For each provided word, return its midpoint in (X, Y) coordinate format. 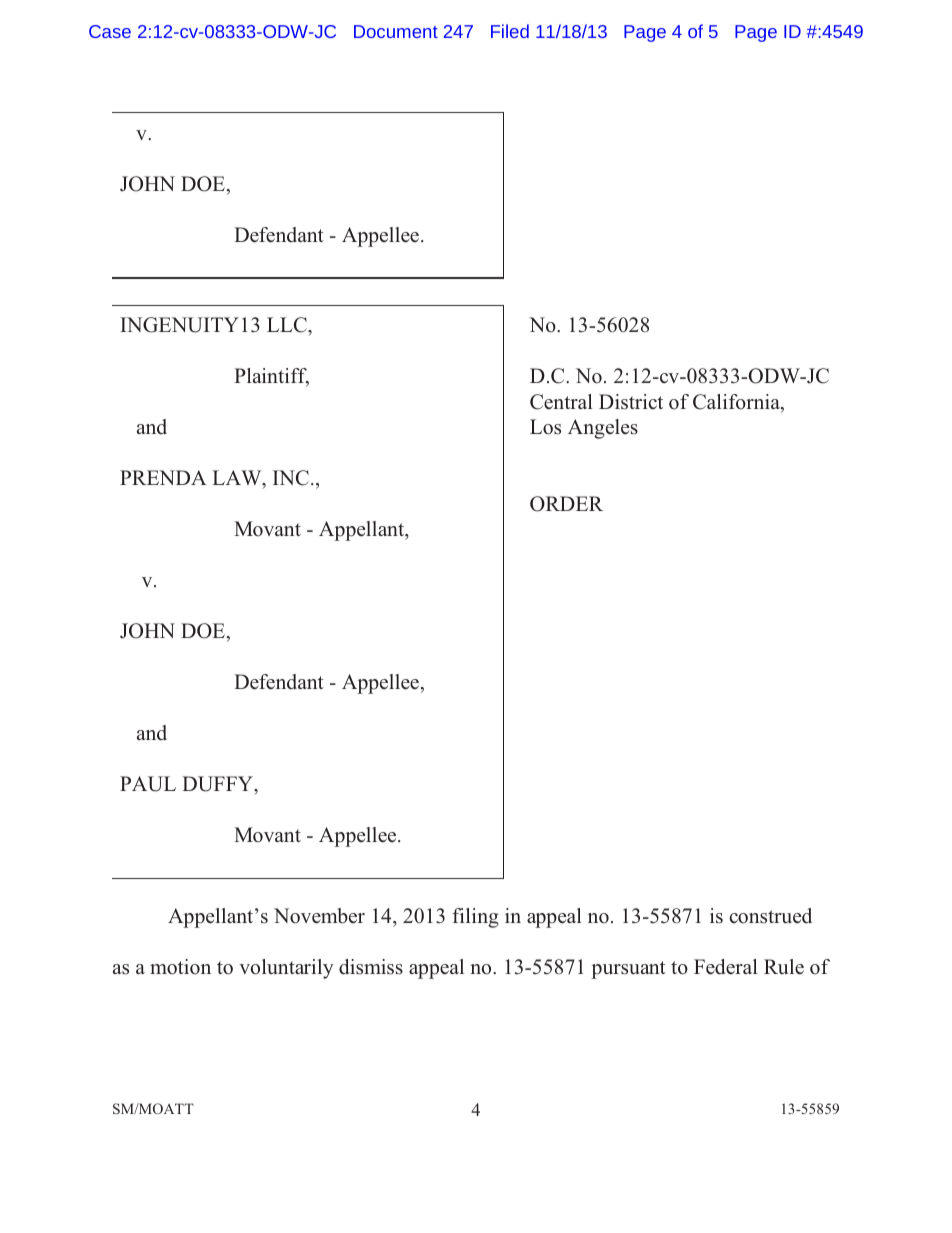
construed (771, 916)
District (631, 402)
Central (561, 402)
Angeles (603, 429)
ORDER (566, 504)
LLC (288, 325)
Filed (510, 31)
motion (180, 967)
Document (396, 31)
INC (291, 478)
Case (110, 31)
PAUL (148, 784)
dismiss (371, 967)
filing (475, 918)
